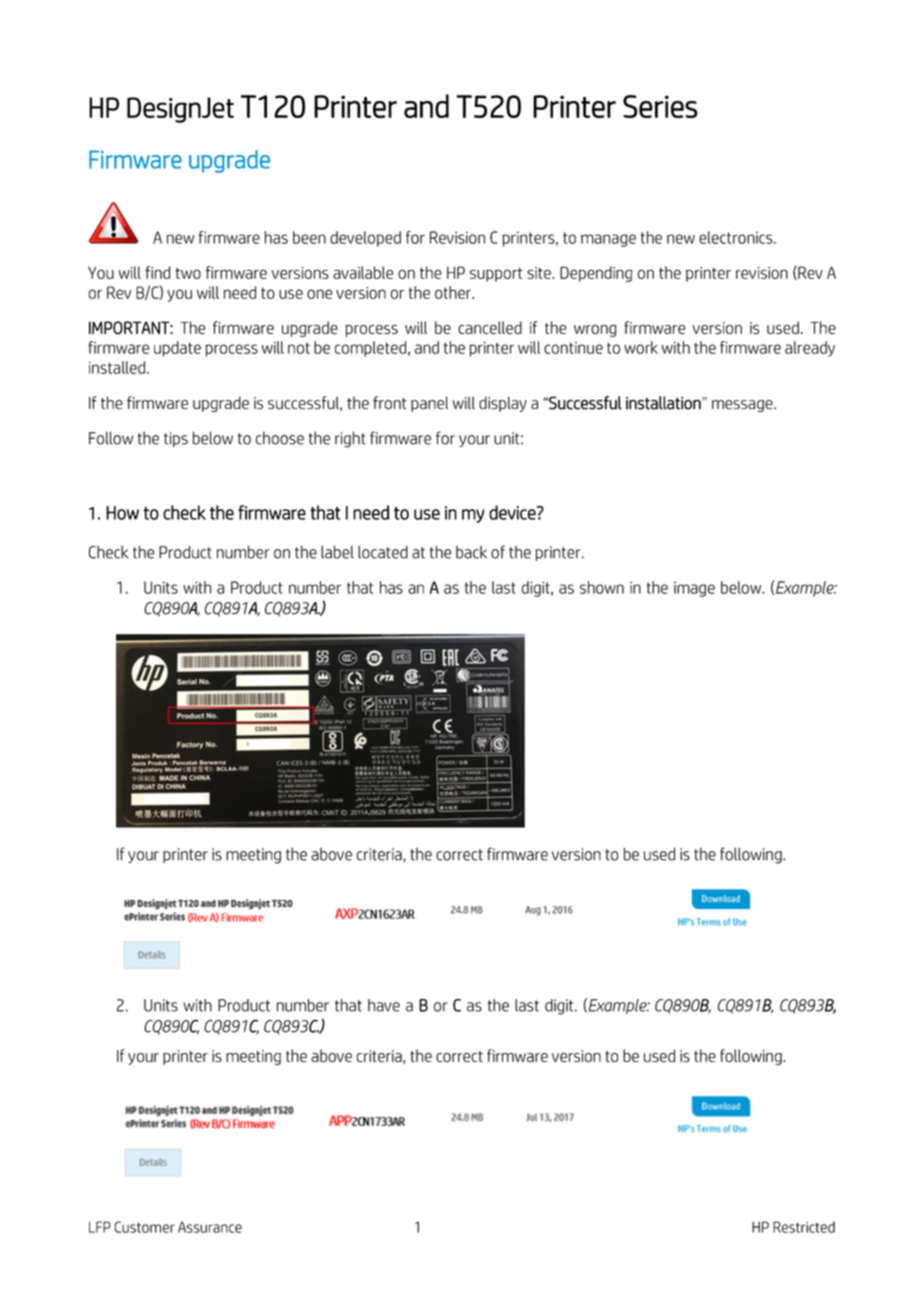 This screenshot has width=924, height=1307. I want to click on developed, so click(365, 239).
